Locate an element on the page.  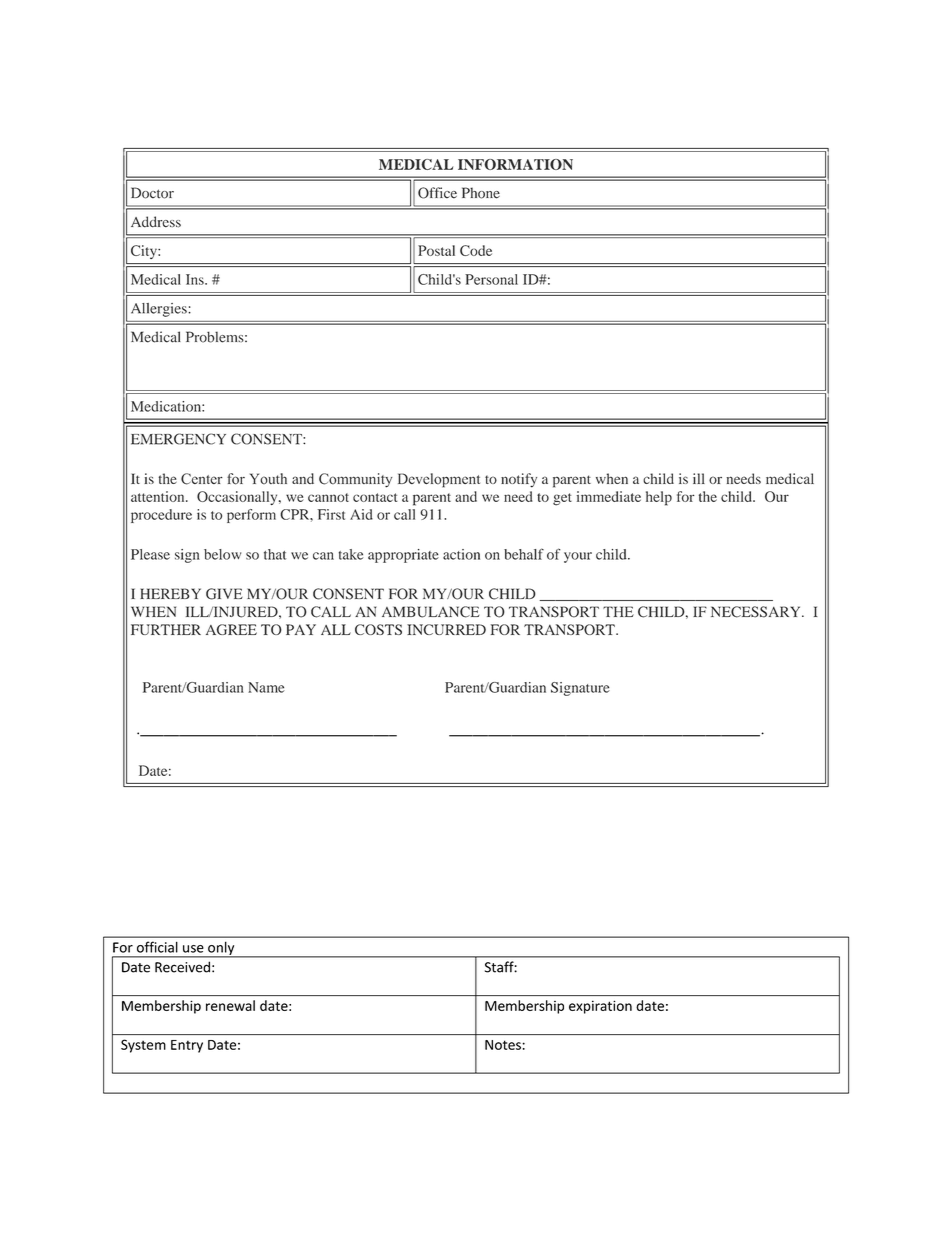
Notes is located at coordinates (504, 1045).
